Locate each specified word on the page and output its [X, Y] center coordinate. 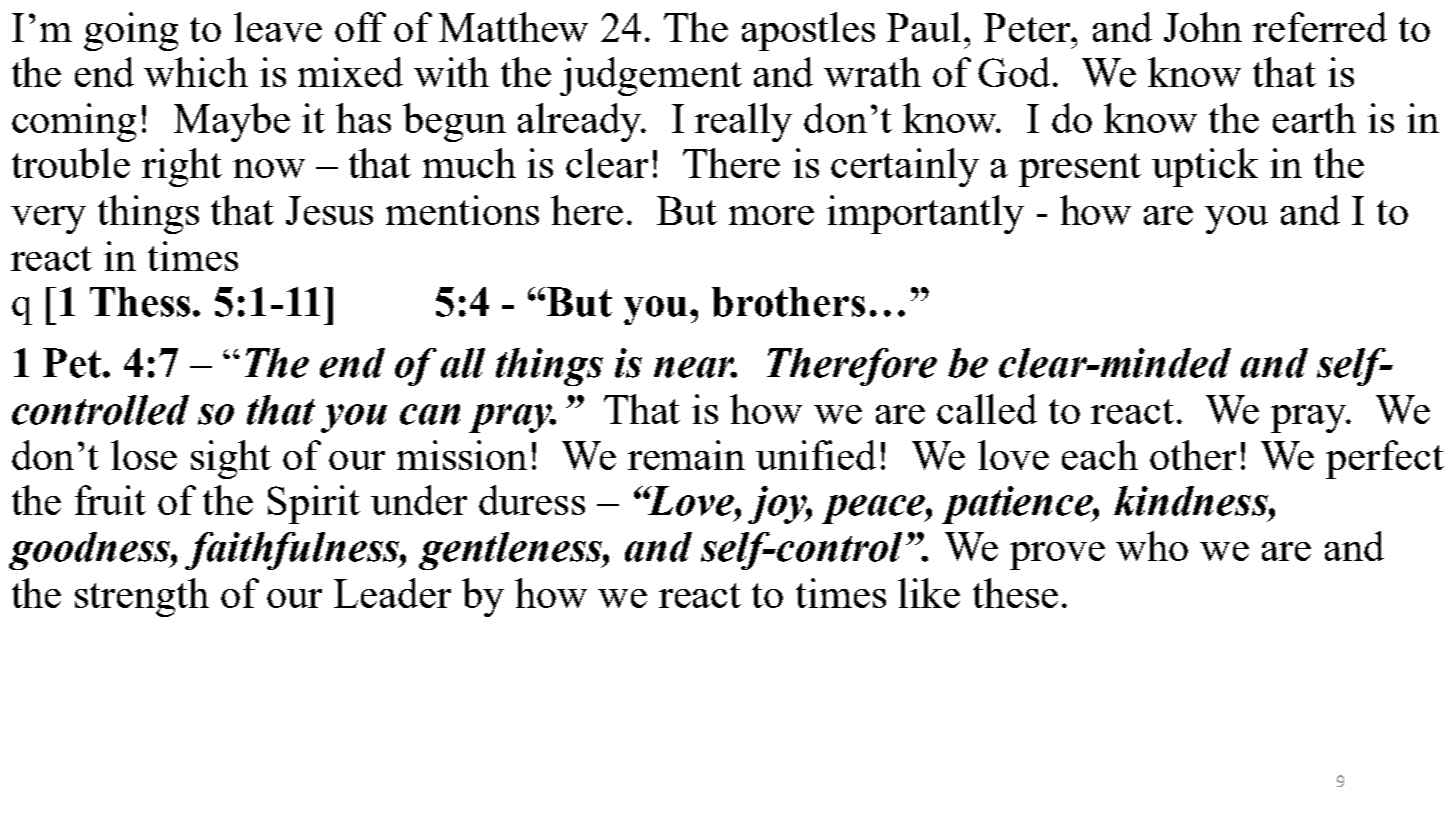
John [1203, 27]
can [430, 414]
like [929, 593]
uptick [1205, 167]
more [771, 215]
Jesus [329, 210]
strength [142, 597]
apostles [808, 31]
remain [686, 455]
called [987, 409]
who [1152, 546]
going [131, 31]
